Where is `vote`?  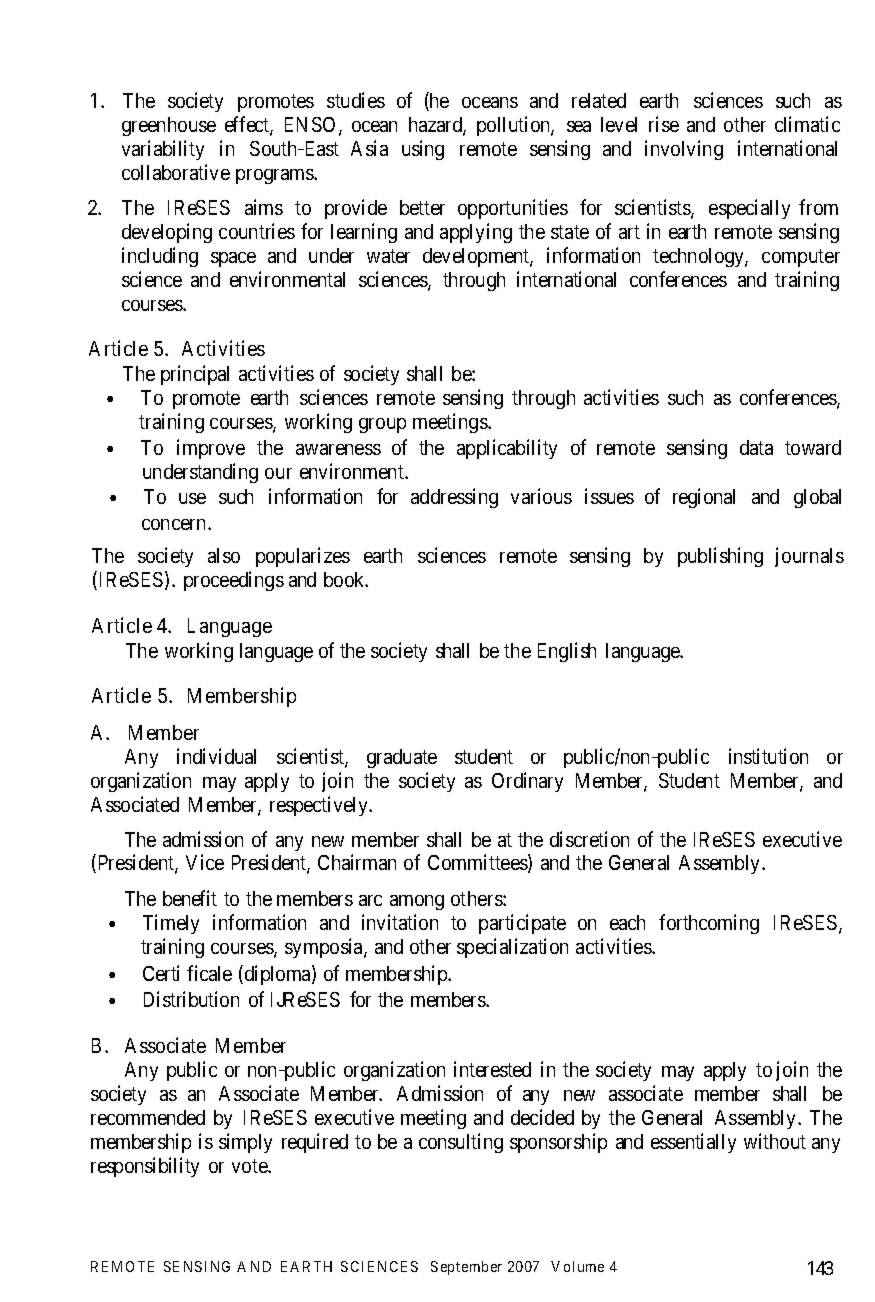
vote is located at coordinates (250, 1166).
